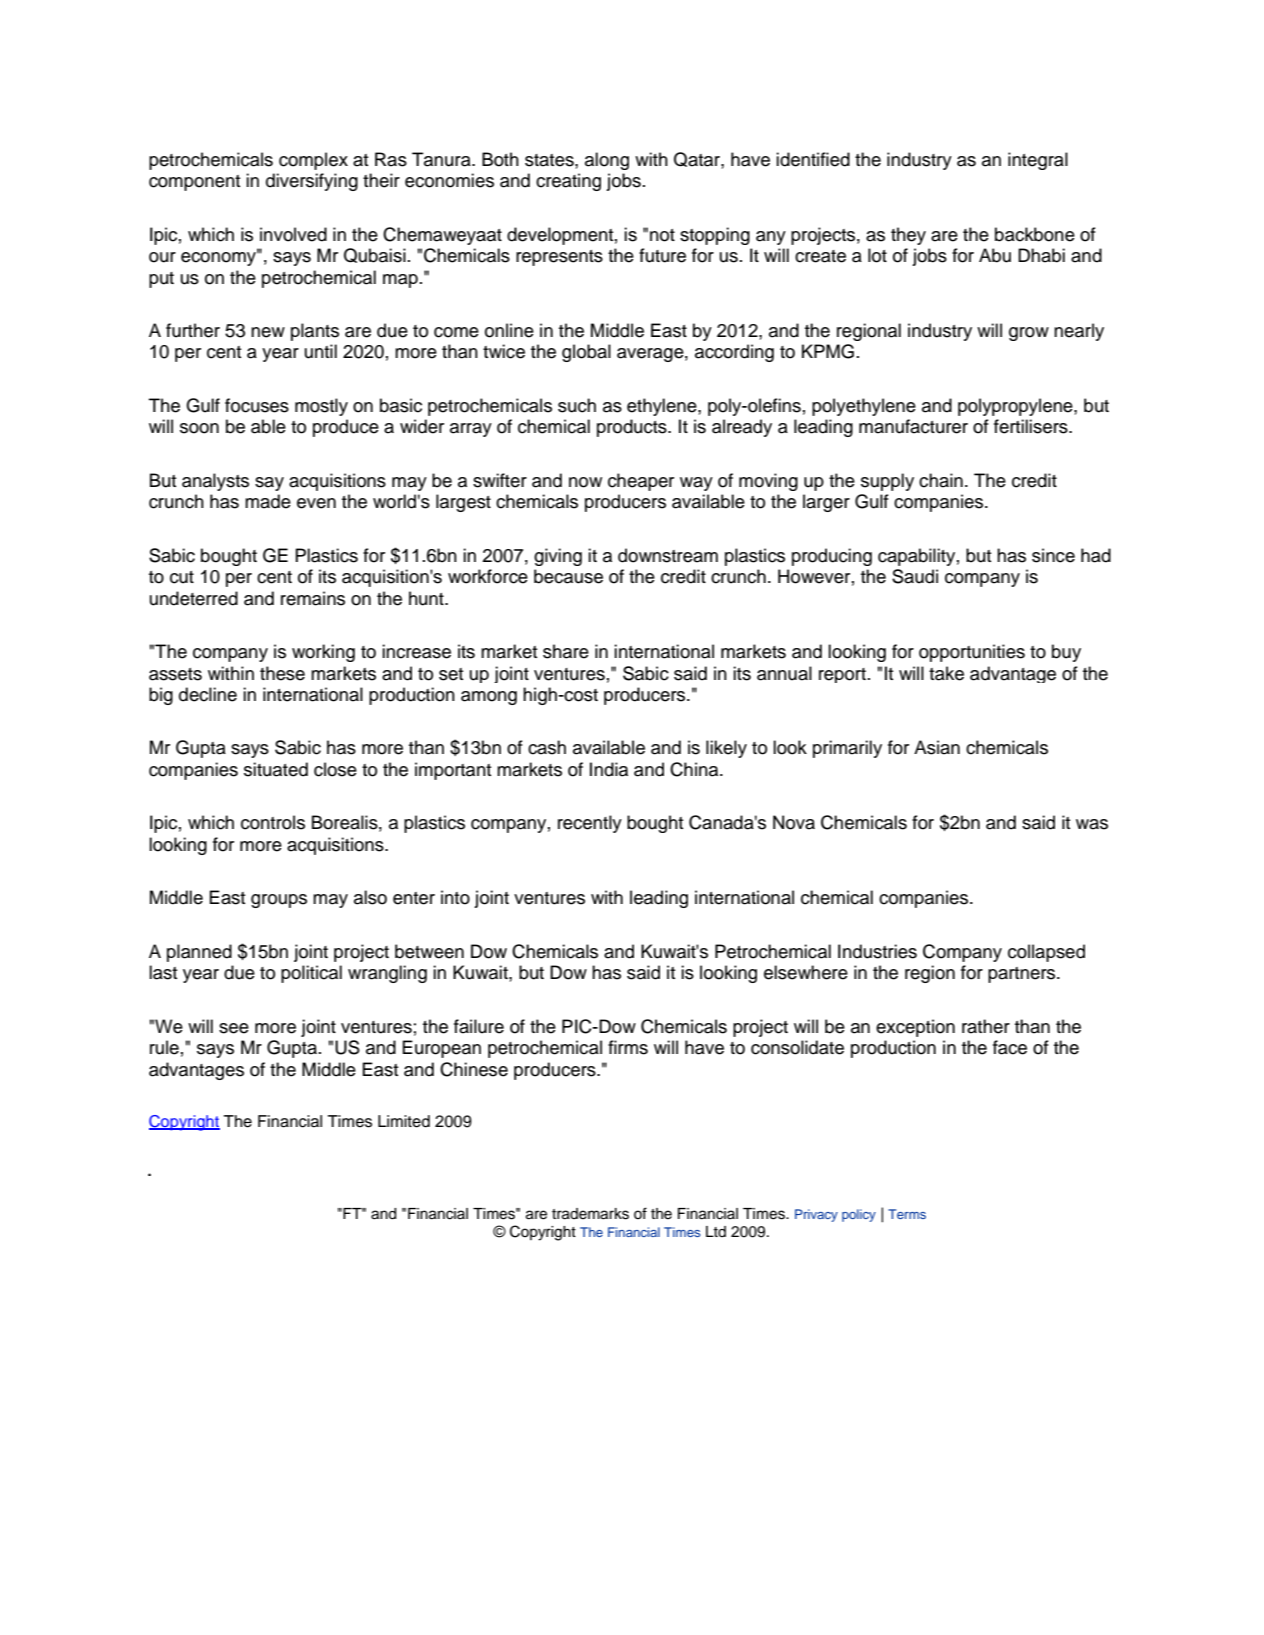 Image resolution: width=1264 pixels, height=1635 pixels. I want to click on diversifying, so click(312, 182).
